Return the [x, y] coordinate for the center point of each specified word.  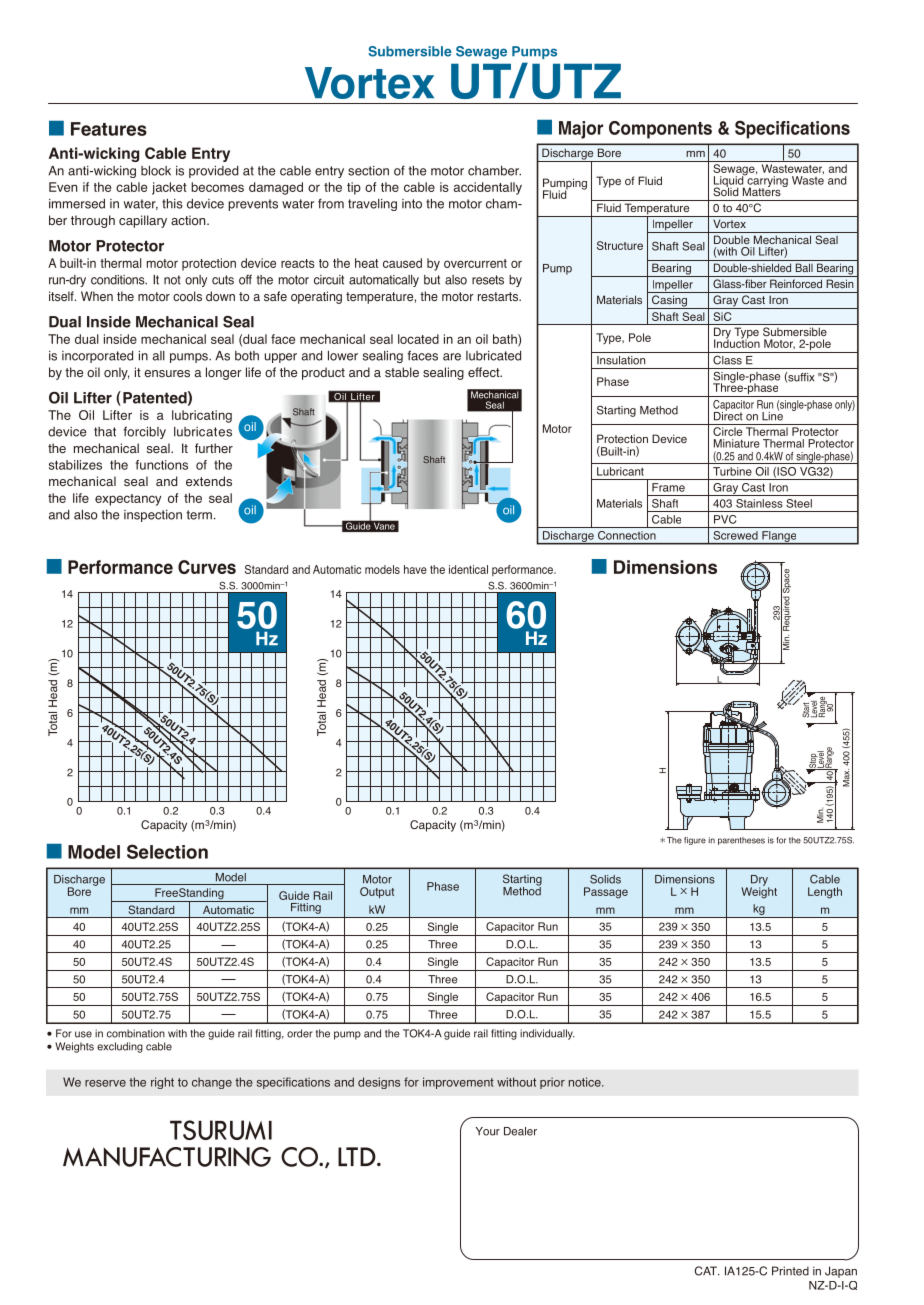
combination [136, 1033]
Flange [779, 538]
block [156, 171]
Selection [167, 851]
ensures [167, 374]
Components [660, 130]
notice [586, 1082]
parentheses [741, 841]
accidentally [488, 188]
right [162, 1083]
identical [468, 569]
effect [485, 372]
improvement [458, 1083]
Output [377, 892]
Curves [207, 567]
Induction [737, 342]
